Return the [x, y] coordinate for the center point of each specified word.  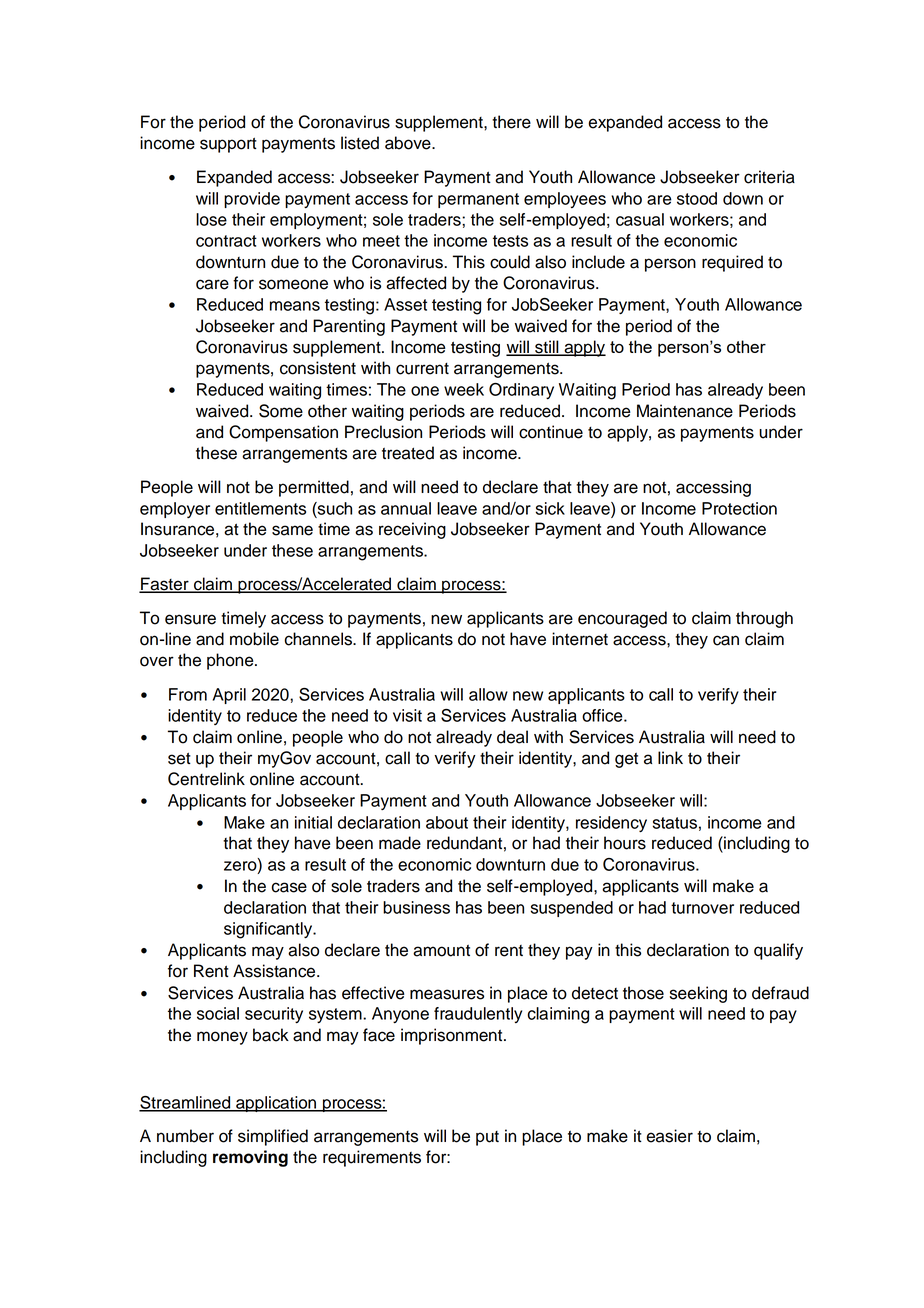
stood [697, 198]
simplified [273, 1137]
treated [408, 453]
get [626, 760]
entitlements [260, 508]
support [228, 145]
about [447, 822]
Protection [739, 508]
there [511, 122]
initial [313, 822]
